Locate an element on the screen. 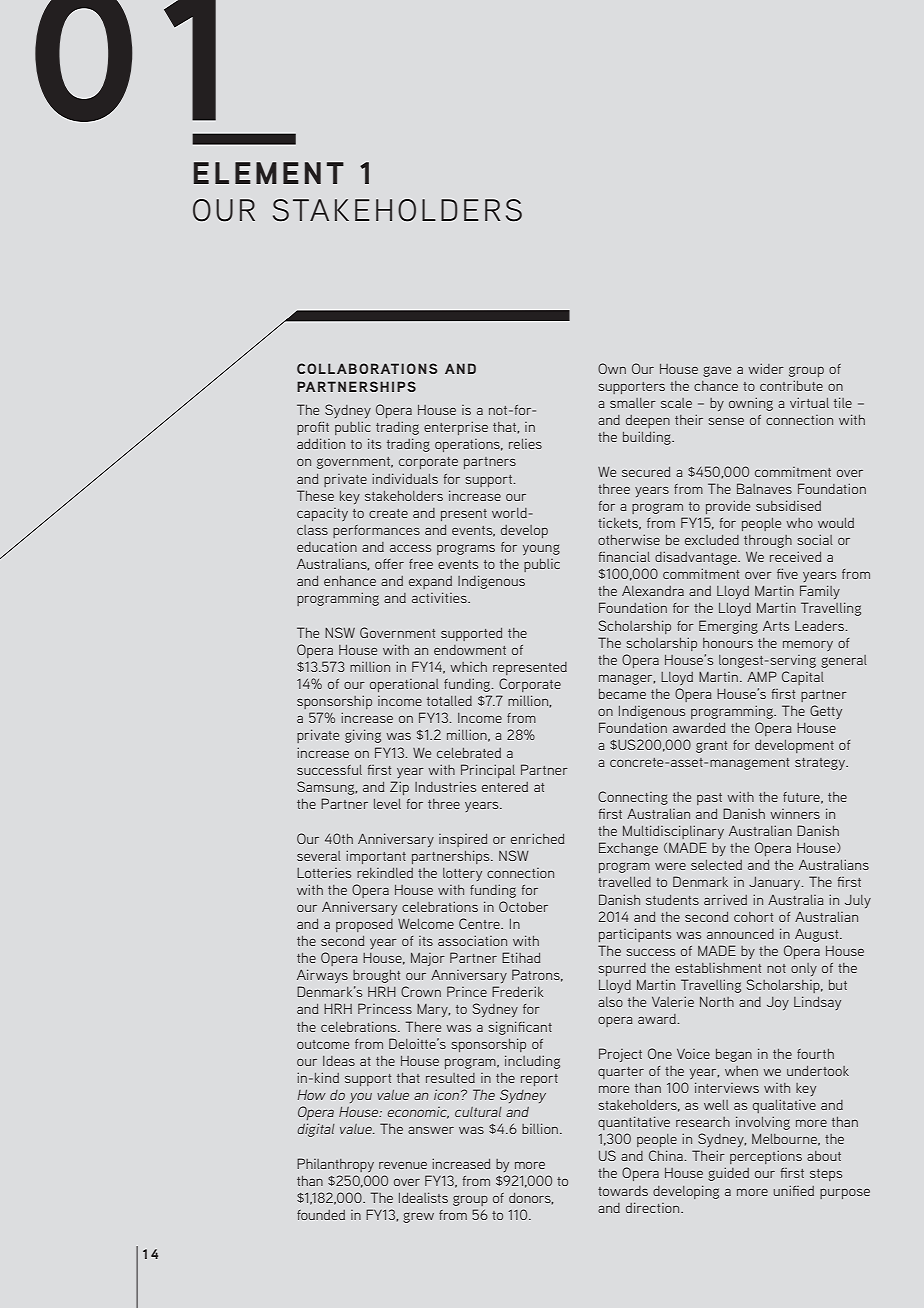 Image resolution: width=924 pixels, height=1308 pixels. Philanthropy is located at coordinates (335, 1165).
